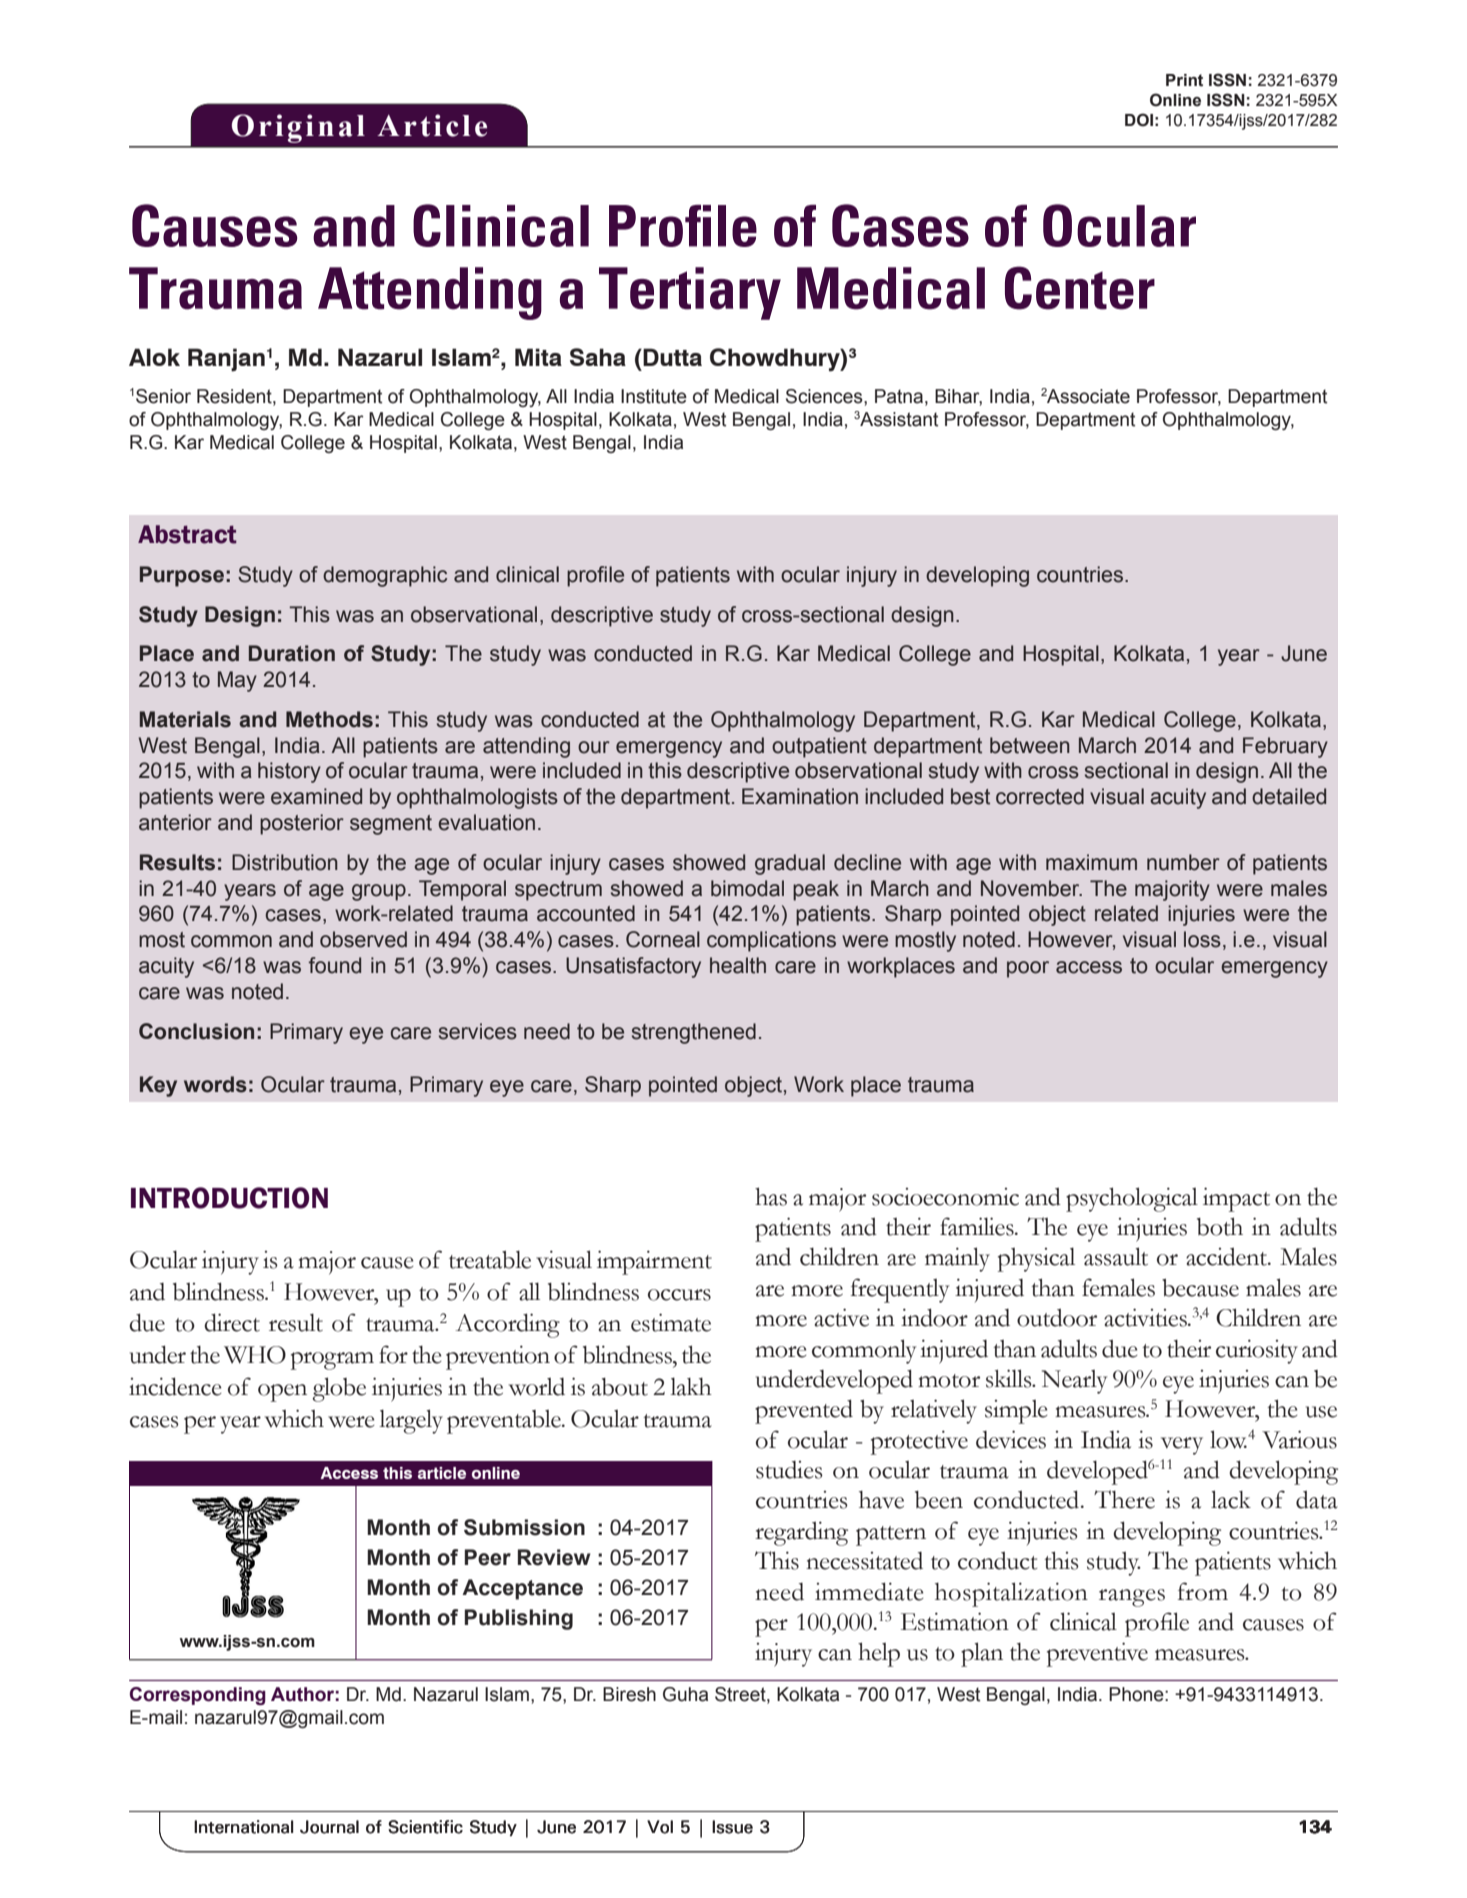 The height and width of the screenshot is (1898, 1467). What do you see at coordinates (1285, 747) in the screenshot?
I see `February` at bounding box center [1285, 747].
